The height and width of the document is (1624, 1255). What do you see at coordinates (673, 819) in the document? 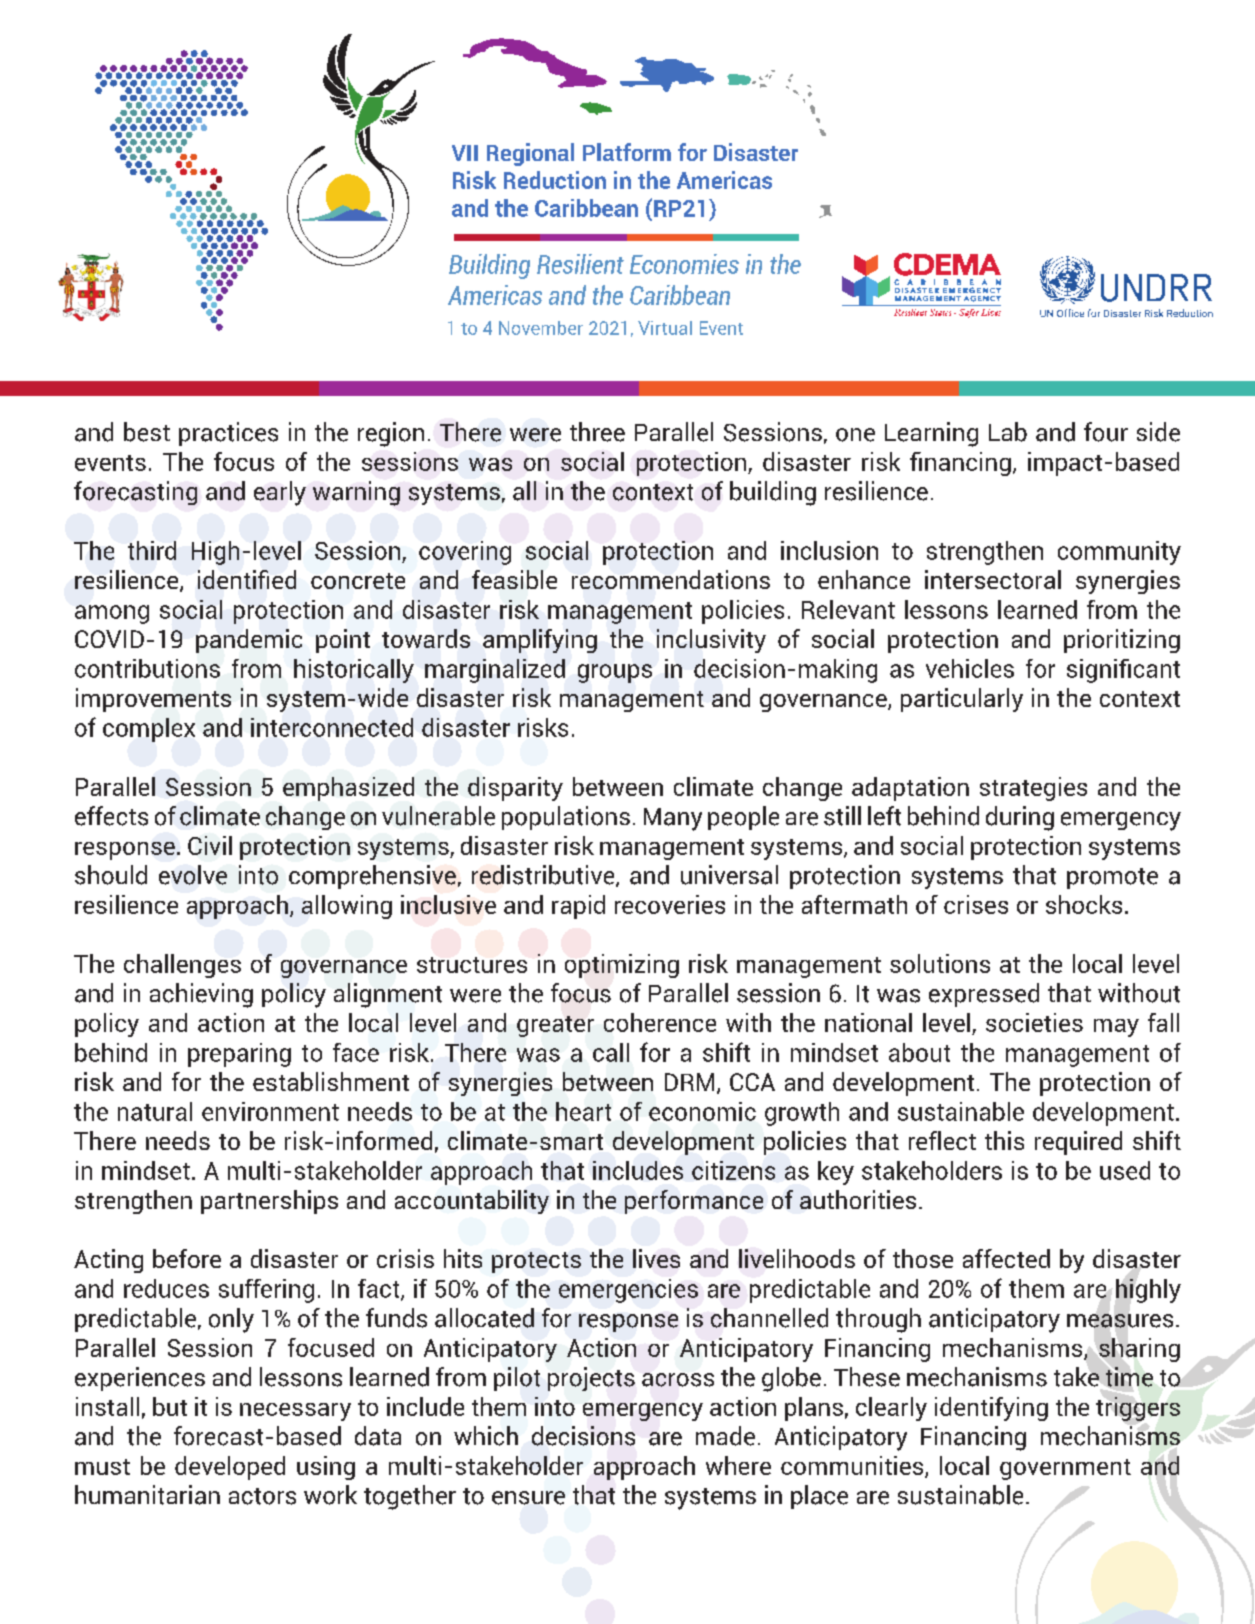
I see `Many` at bounding box center [673, 819].
